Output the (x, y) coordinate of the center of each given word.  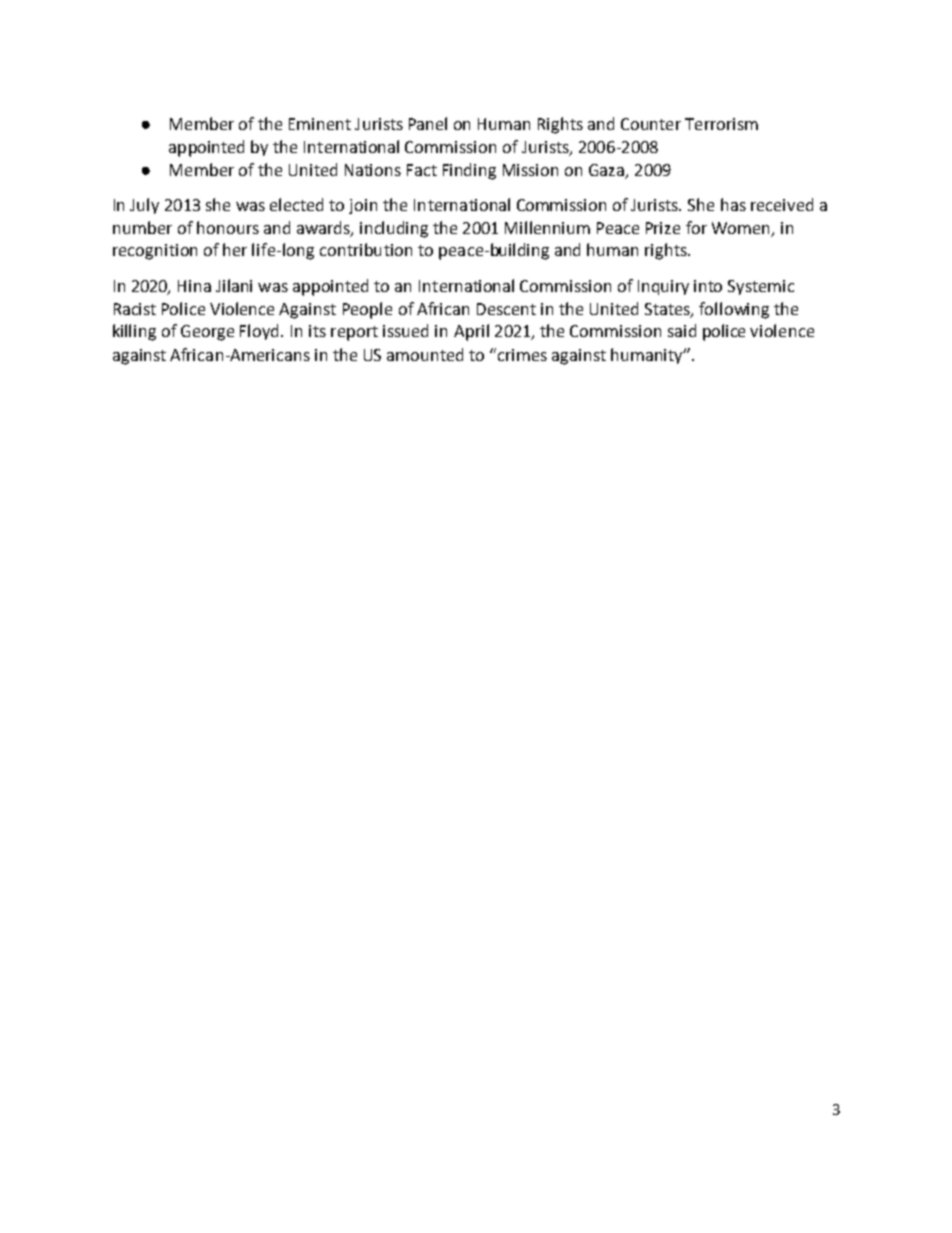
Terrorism (721, 124)
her (235, 249)
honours (228, 227)
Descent (506, 309)
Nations (373, 170)
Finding (469, 171)
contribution (366, 249)
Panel (428, 123)
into (708, 286)
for (696, 227)
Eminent (320, 124)
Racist (135, 309)
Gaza (608, 171)
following (734, 310)
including (394, 229)
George (207, 333)
